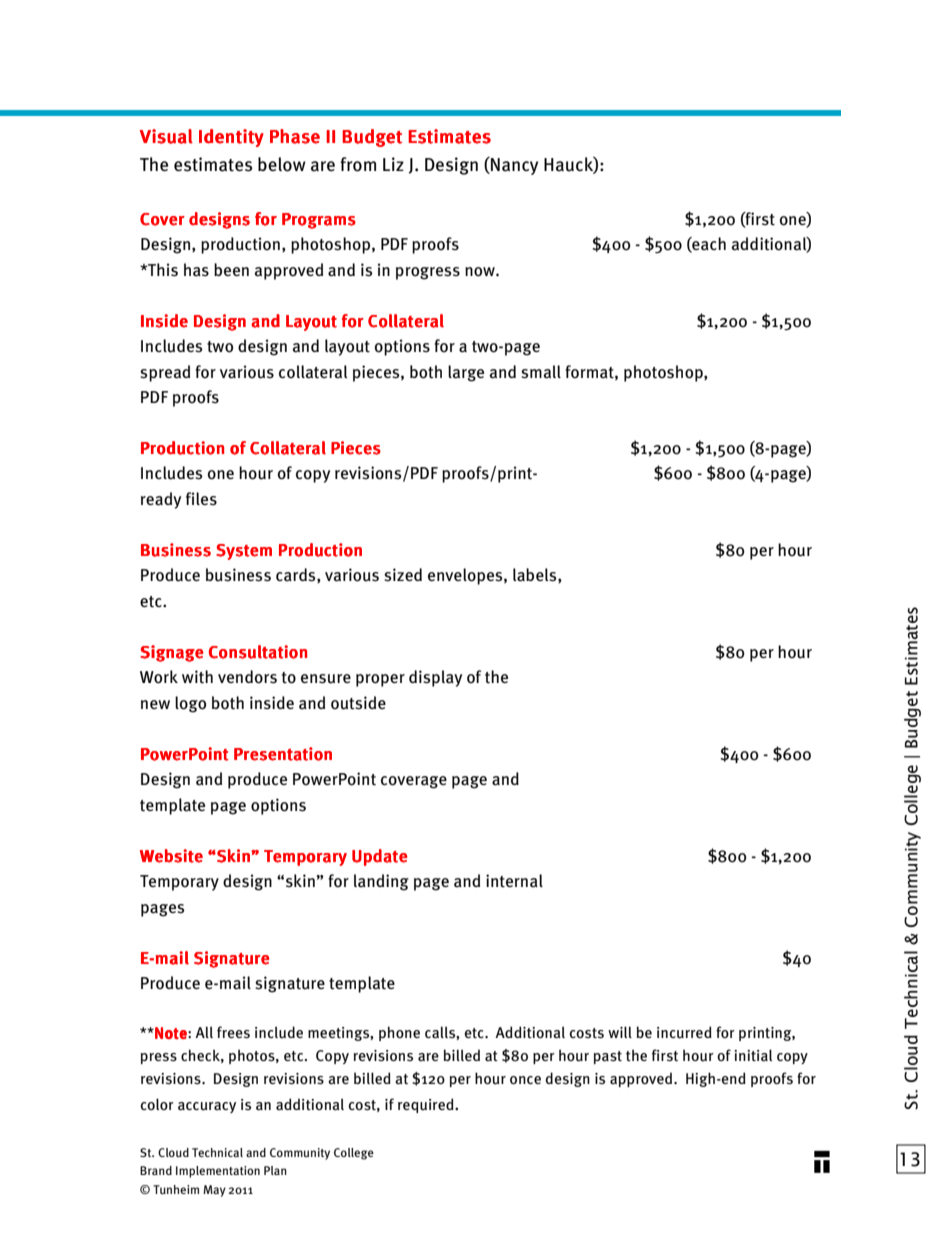 This page has height=1233, width=952. Describe the element at coordinates (514, 881) in the page. I see `internal` at that location.
